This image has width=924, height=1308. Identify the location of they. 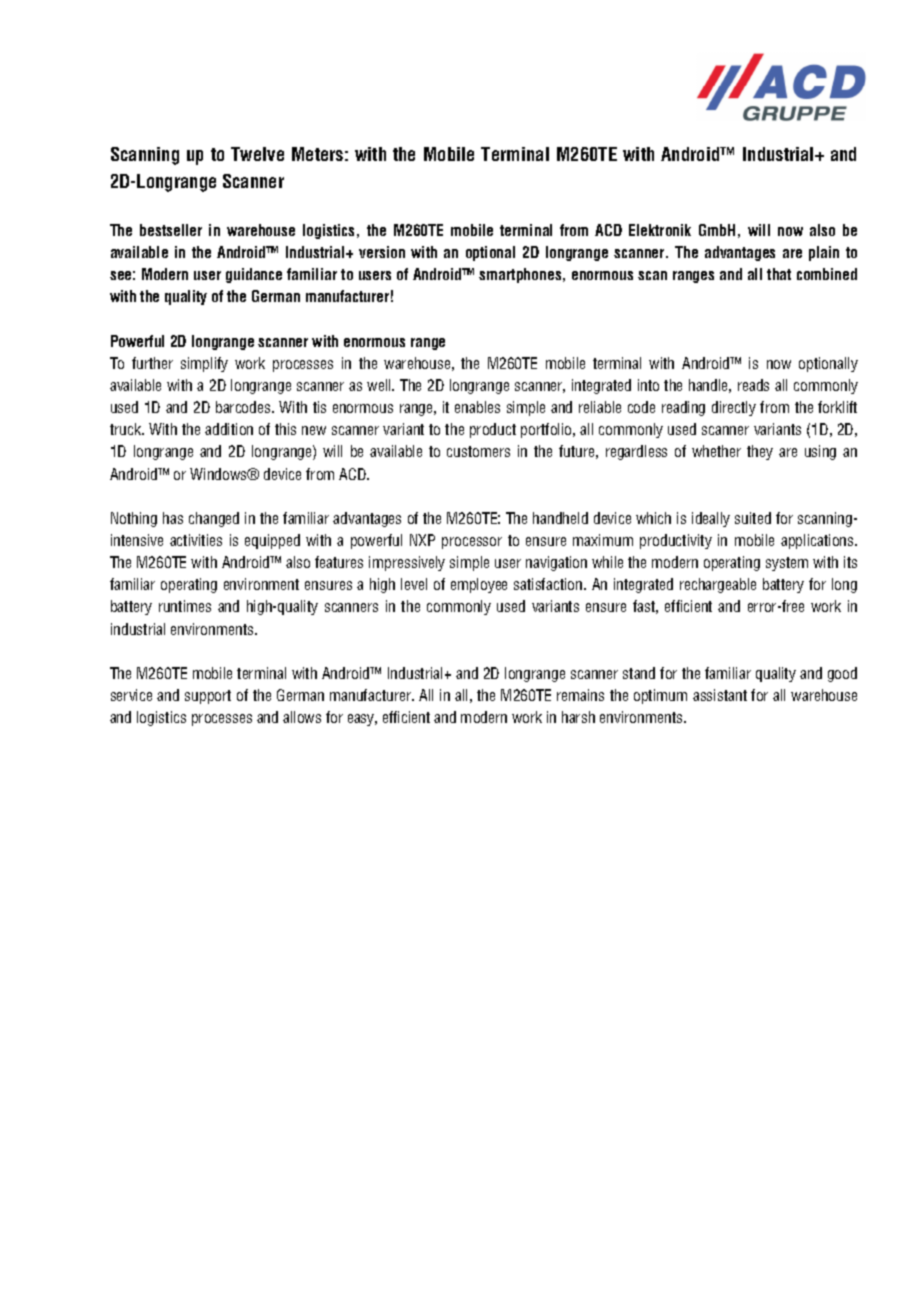
(760, 452).
